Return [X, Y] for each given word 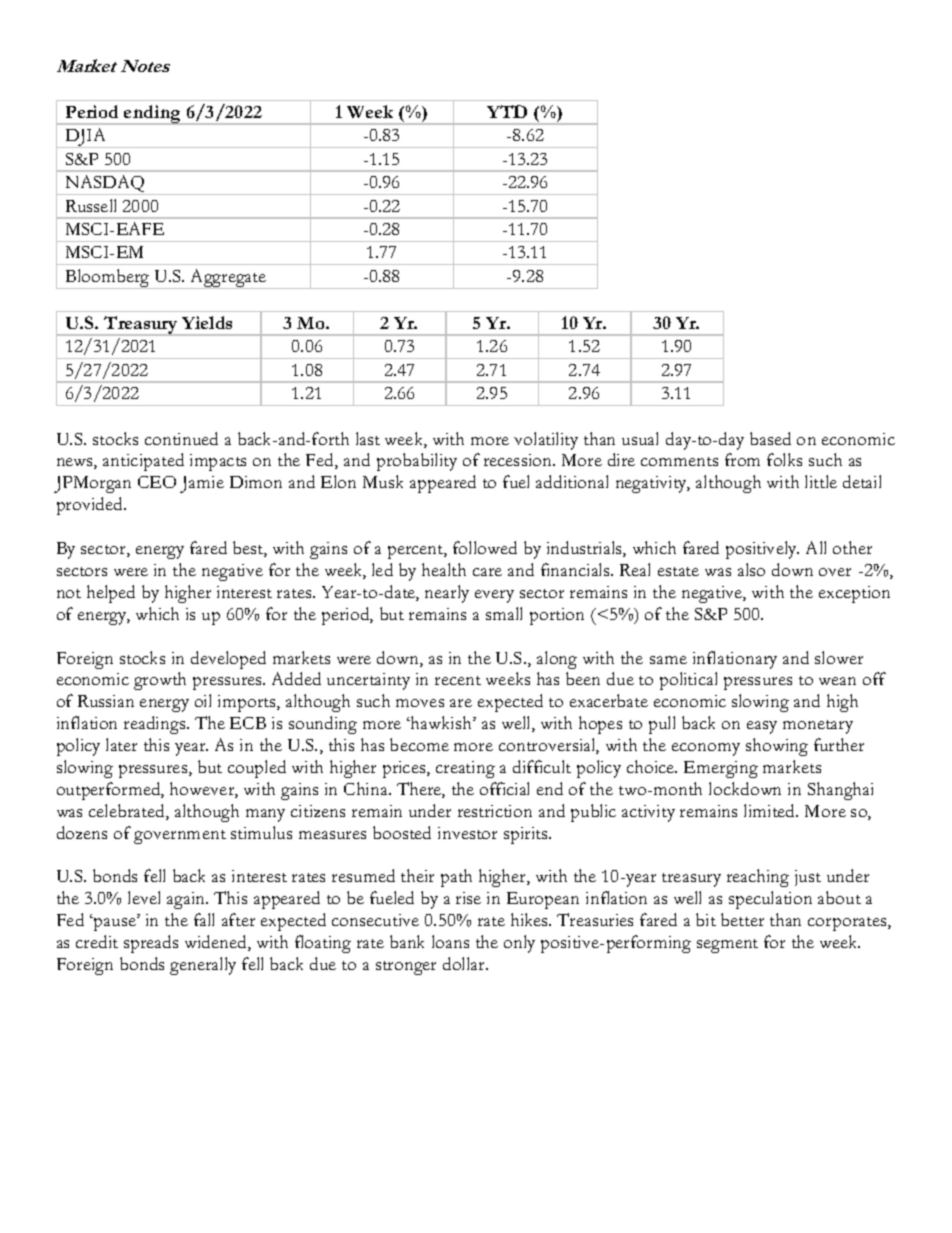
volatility [546, 441]
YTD [507, 111]
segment [727, 946]
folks [784, 459]
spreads [151, 944]
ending [153, 115]
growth [160, 681]
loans [450, 941]
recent [458, 680]
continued [181, 438]
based [770, 438]
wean [837, 681]
